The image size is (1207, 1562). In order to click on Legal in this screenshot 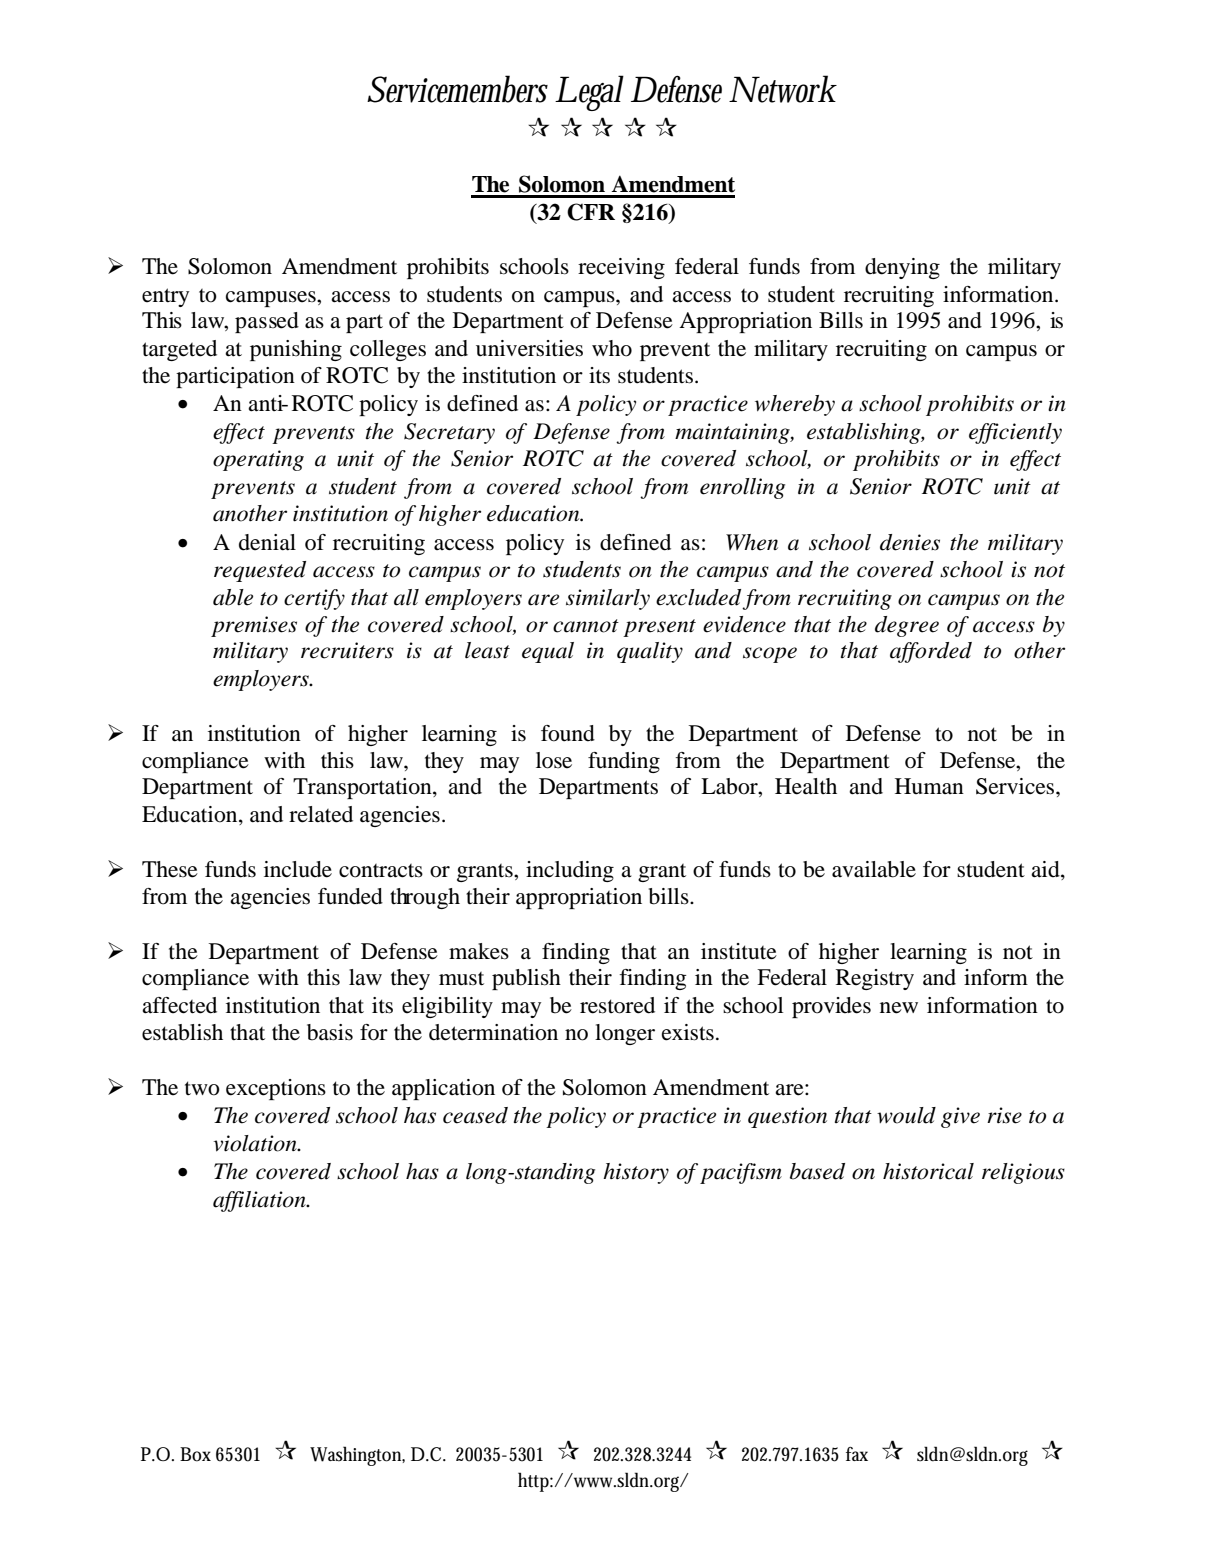, I will do `click(589, 93)`.
